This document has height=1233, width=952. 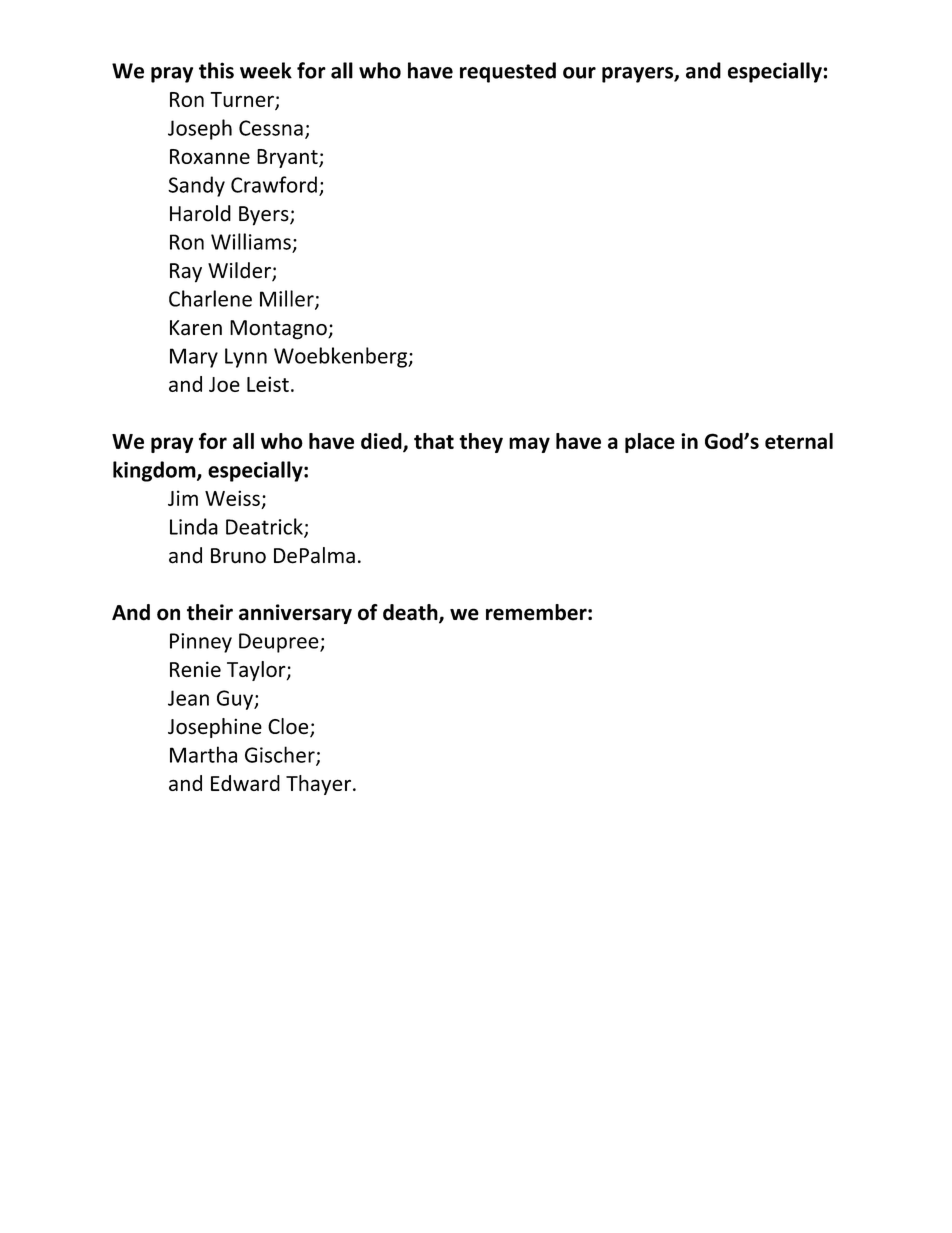 I want to click on death, so click(x=411, y=613).
